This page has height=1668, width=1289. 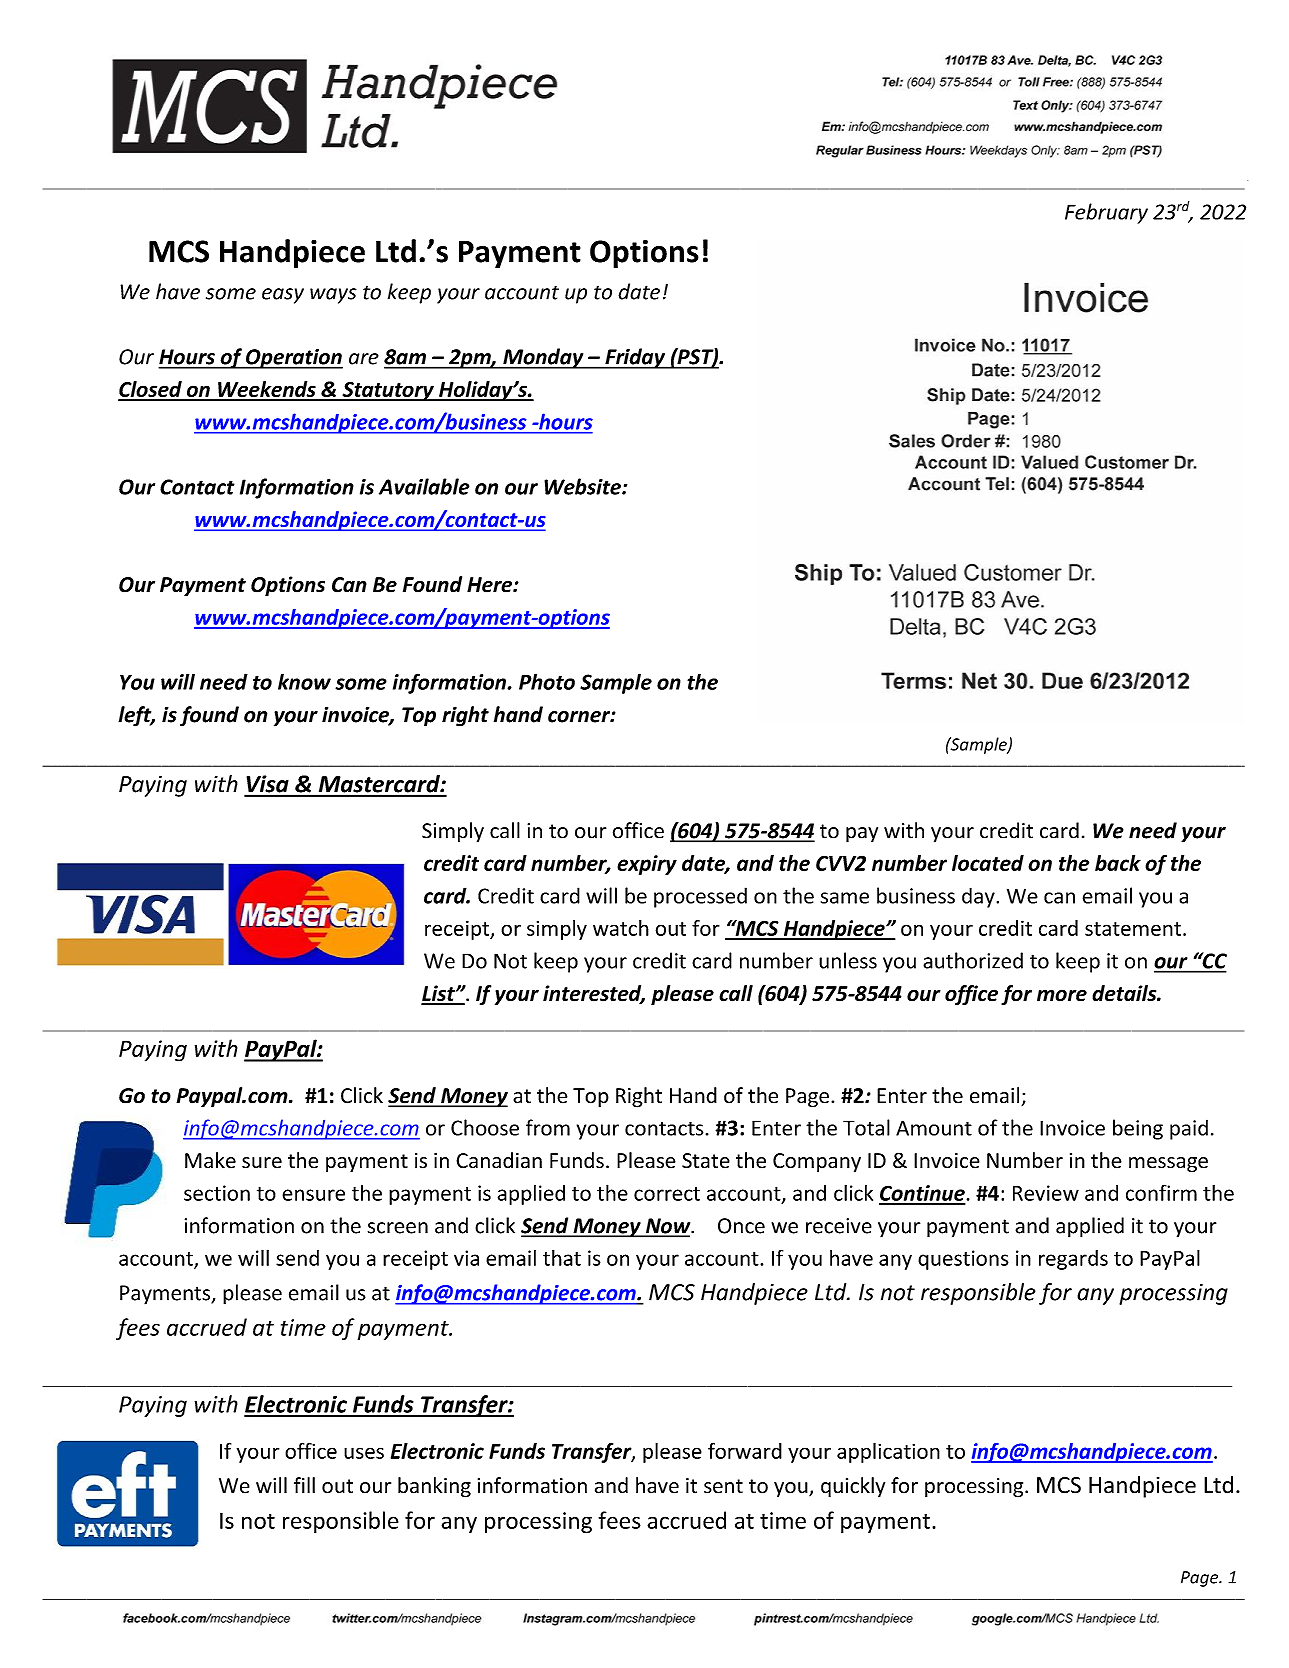 I want to click on Photo, so click(x=547, y=681).
